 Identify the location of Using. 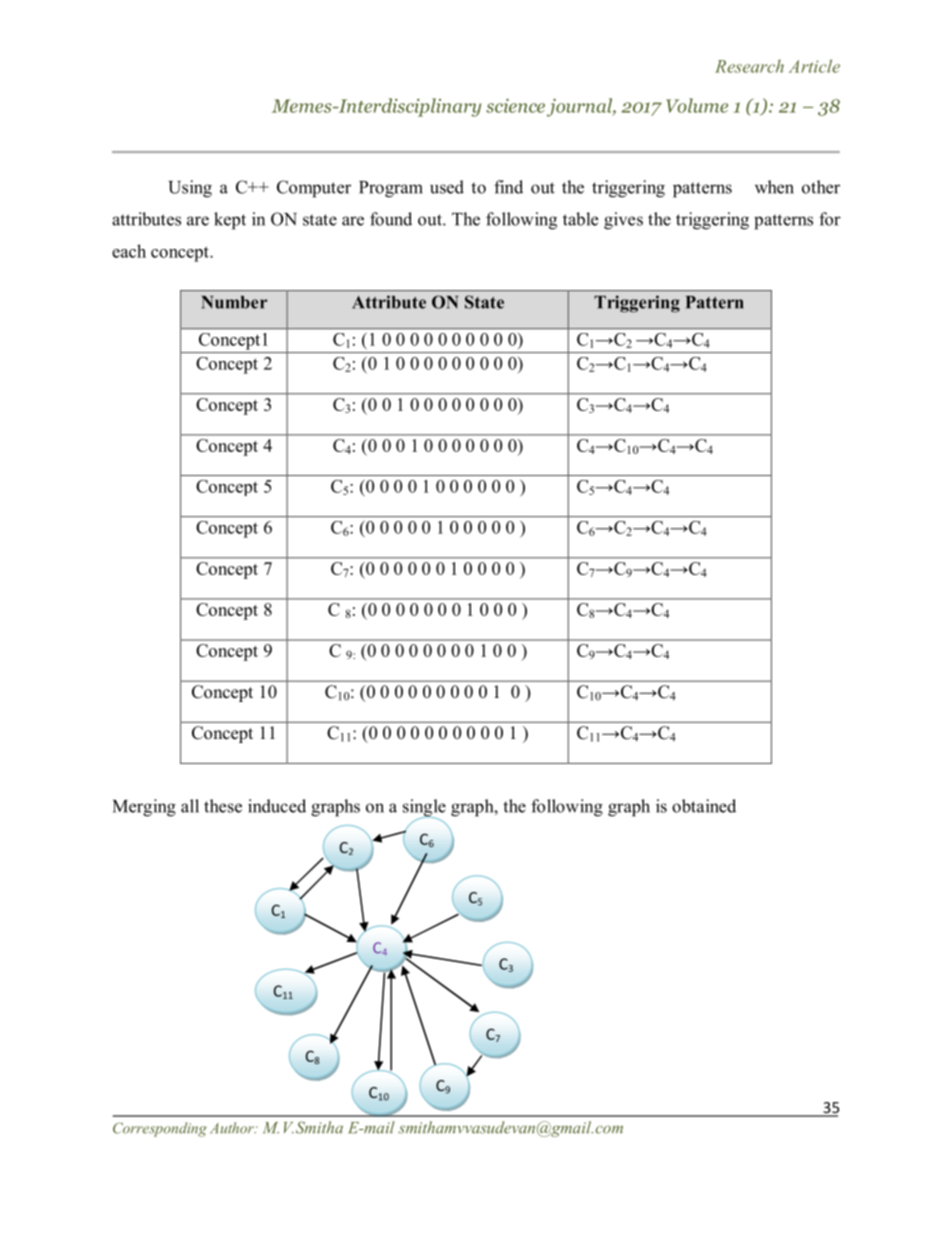
(190, 189).
